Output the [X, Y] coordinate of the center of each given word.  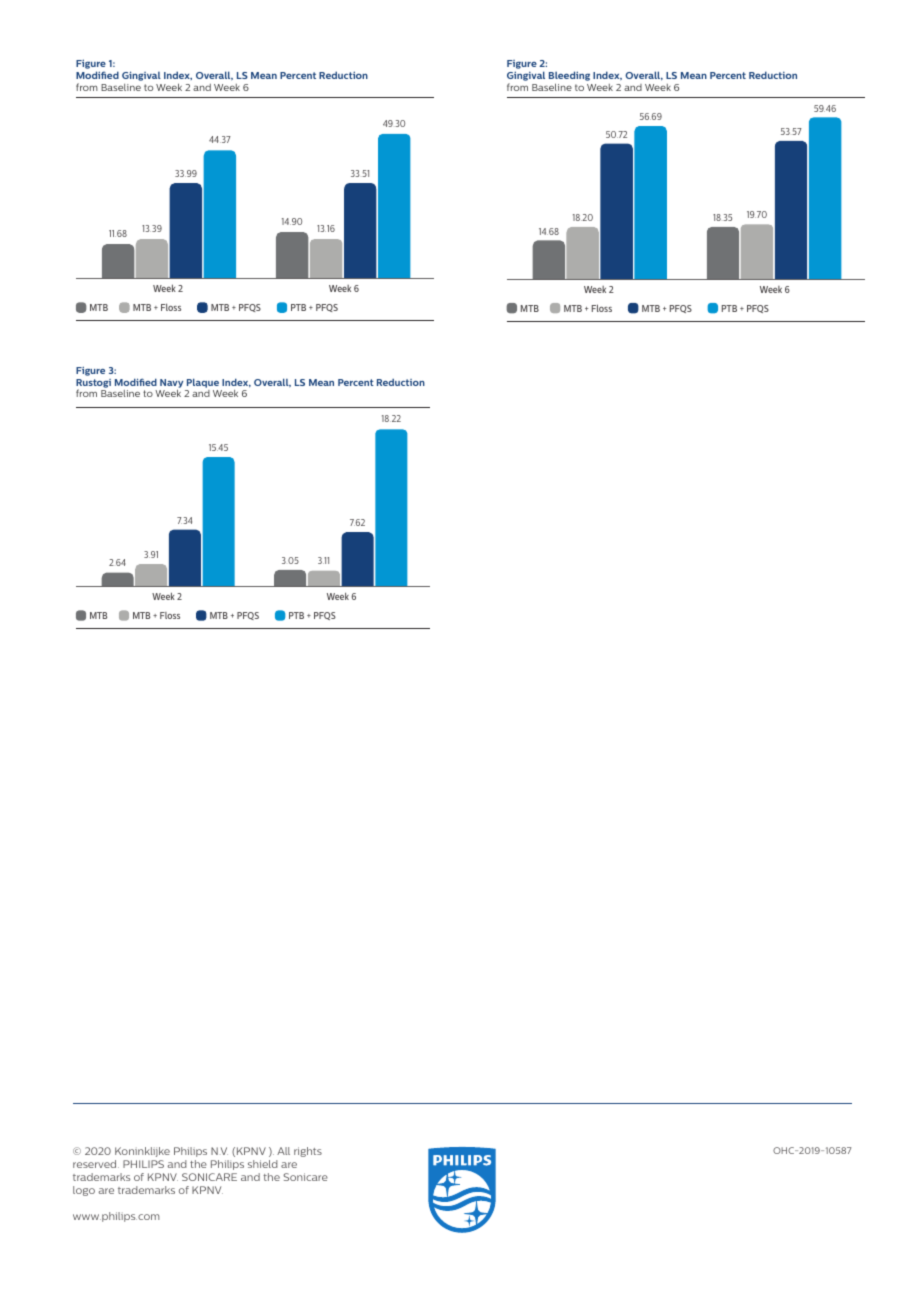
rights [308, 1152]
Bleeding [569, 77]
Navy [171, 383]
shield [263, 1164]
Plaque [203, 383]
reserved [96, 1164]
